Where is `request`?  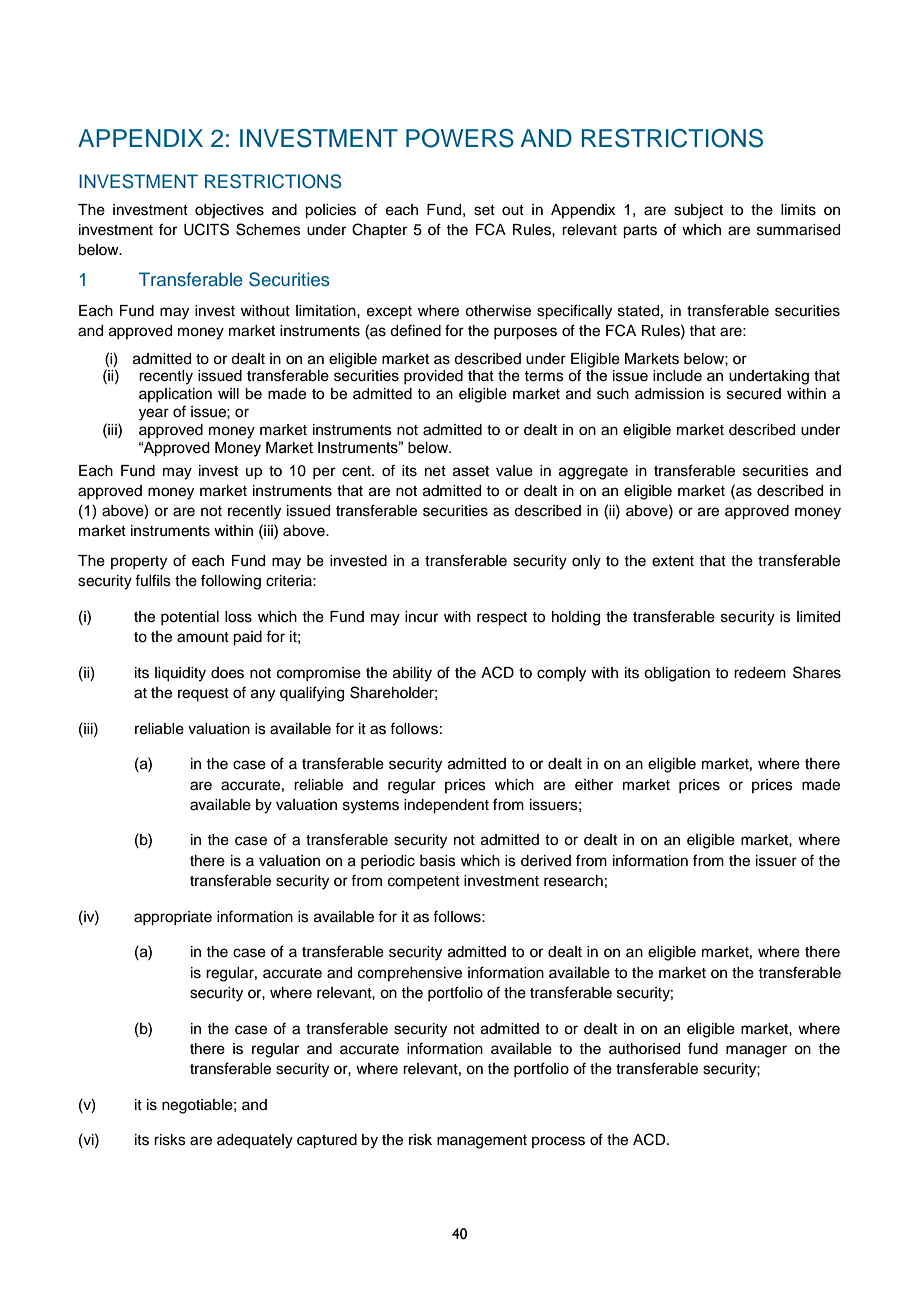
request is located at coordinates (203, 695).
